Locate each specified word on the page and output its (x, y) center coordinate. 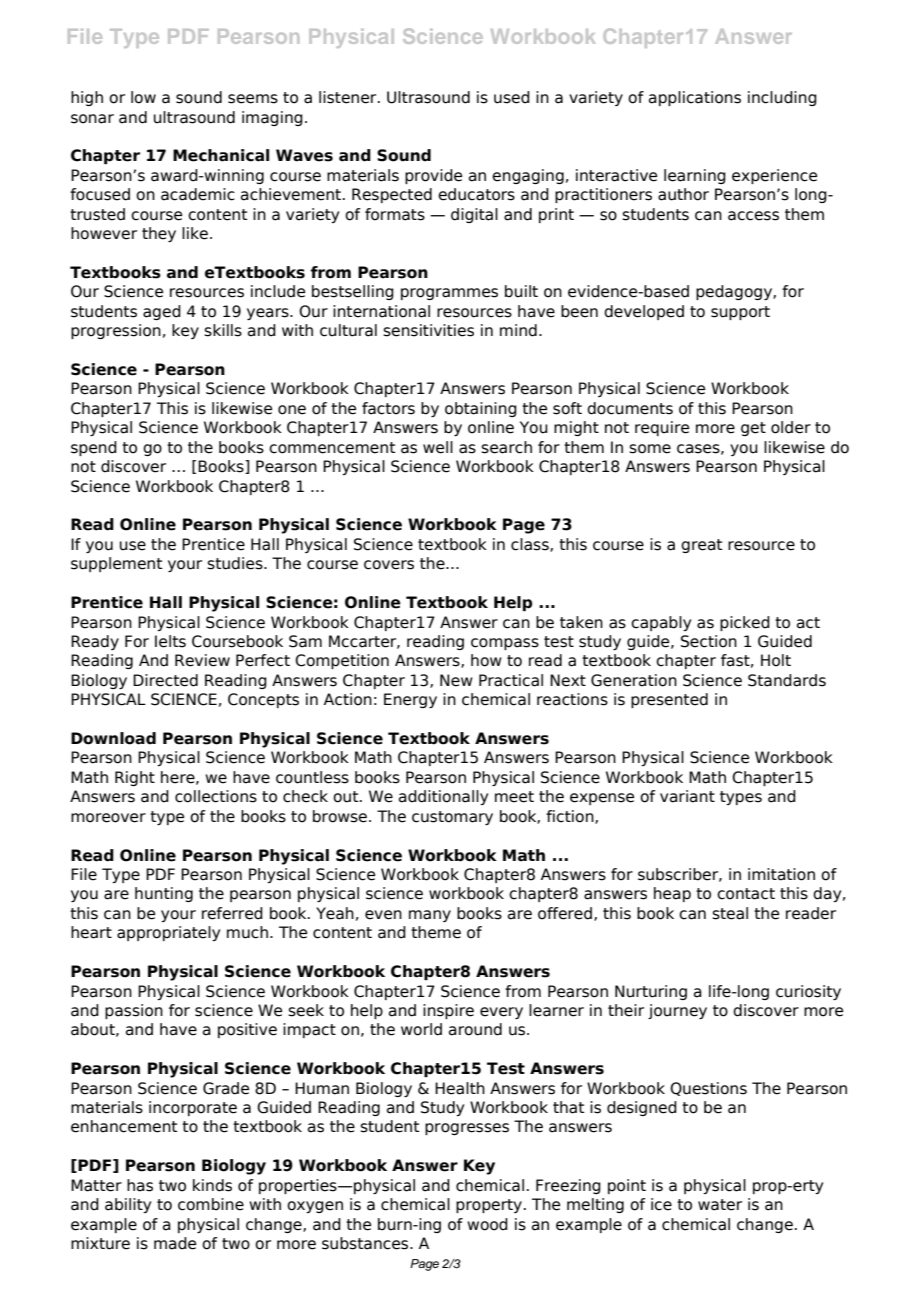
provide (433, 176)
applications (695, 98)
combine (211, 1204)
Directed (165, 680)
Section (709, 641)
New (456, 680)
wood (487, 1224)
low (143, 97)
